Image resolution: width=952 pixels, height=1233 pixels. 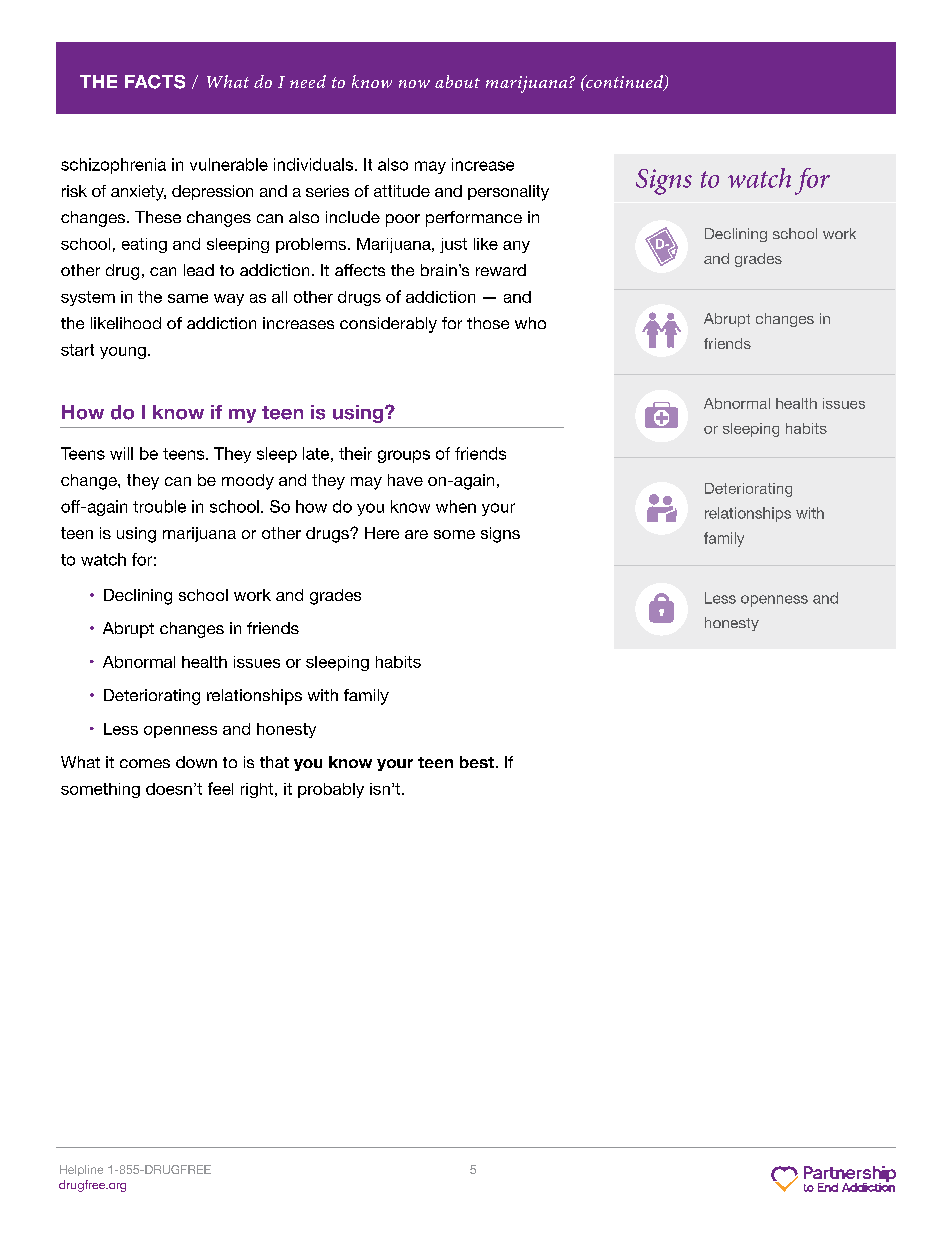 What do you see at coordinates (456, 506) in the screenshot?
I see `when` at bounding box center [456, 506].
